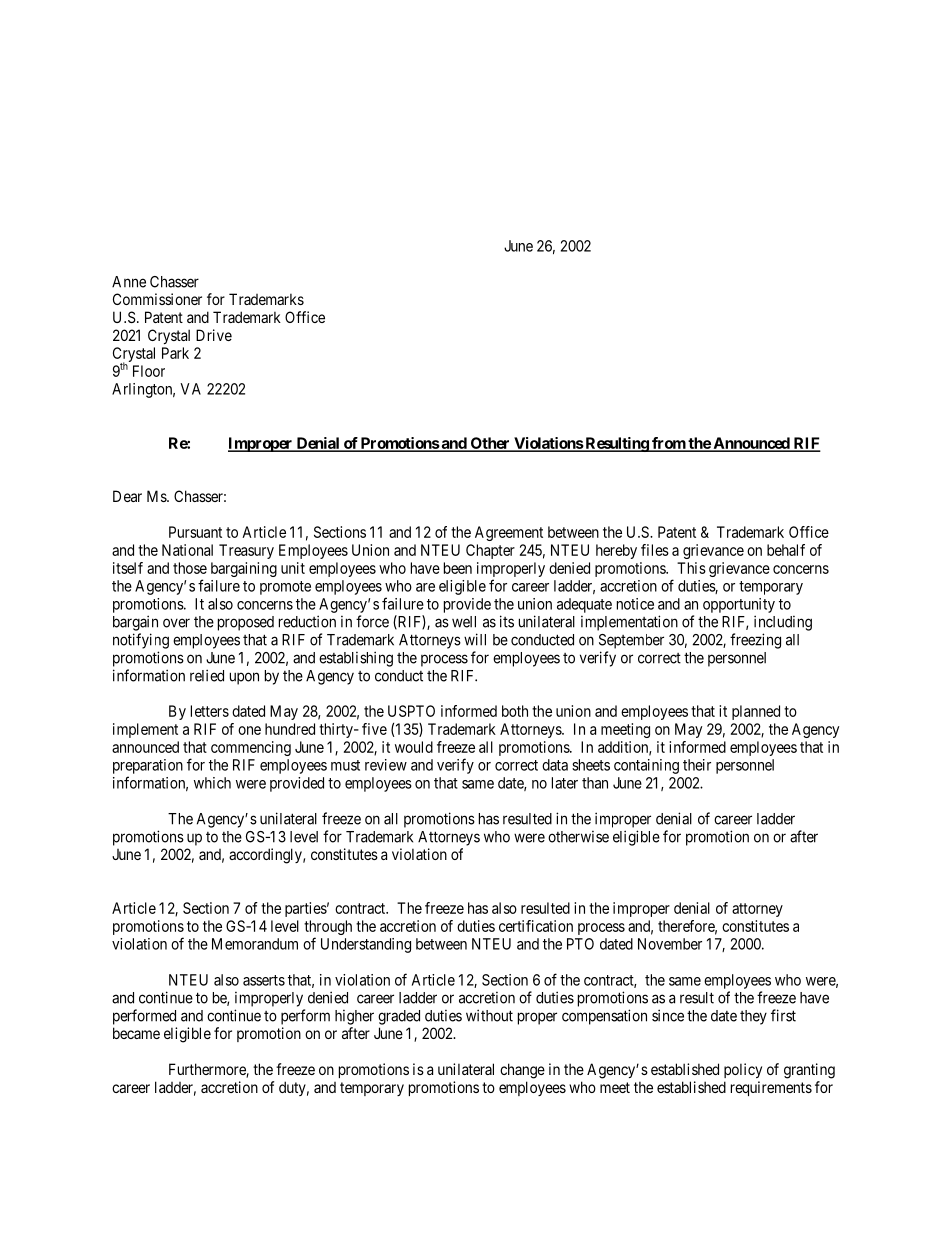  Describe the element at coordinates (214, 335) in the screenshot. I see `Drive` at that location.
